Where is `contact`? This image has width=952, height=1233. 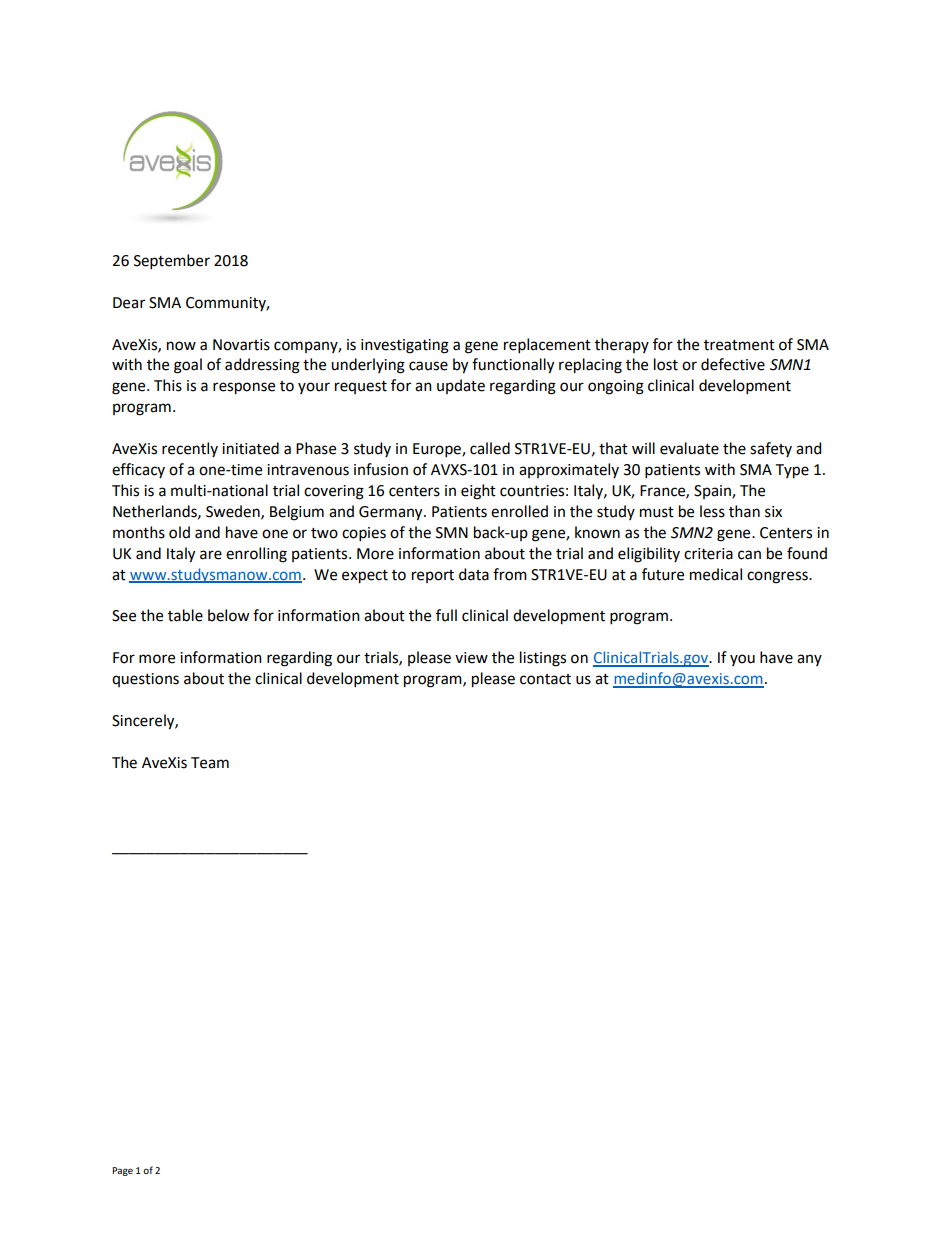
contact is located at coordinates (545, 679).
